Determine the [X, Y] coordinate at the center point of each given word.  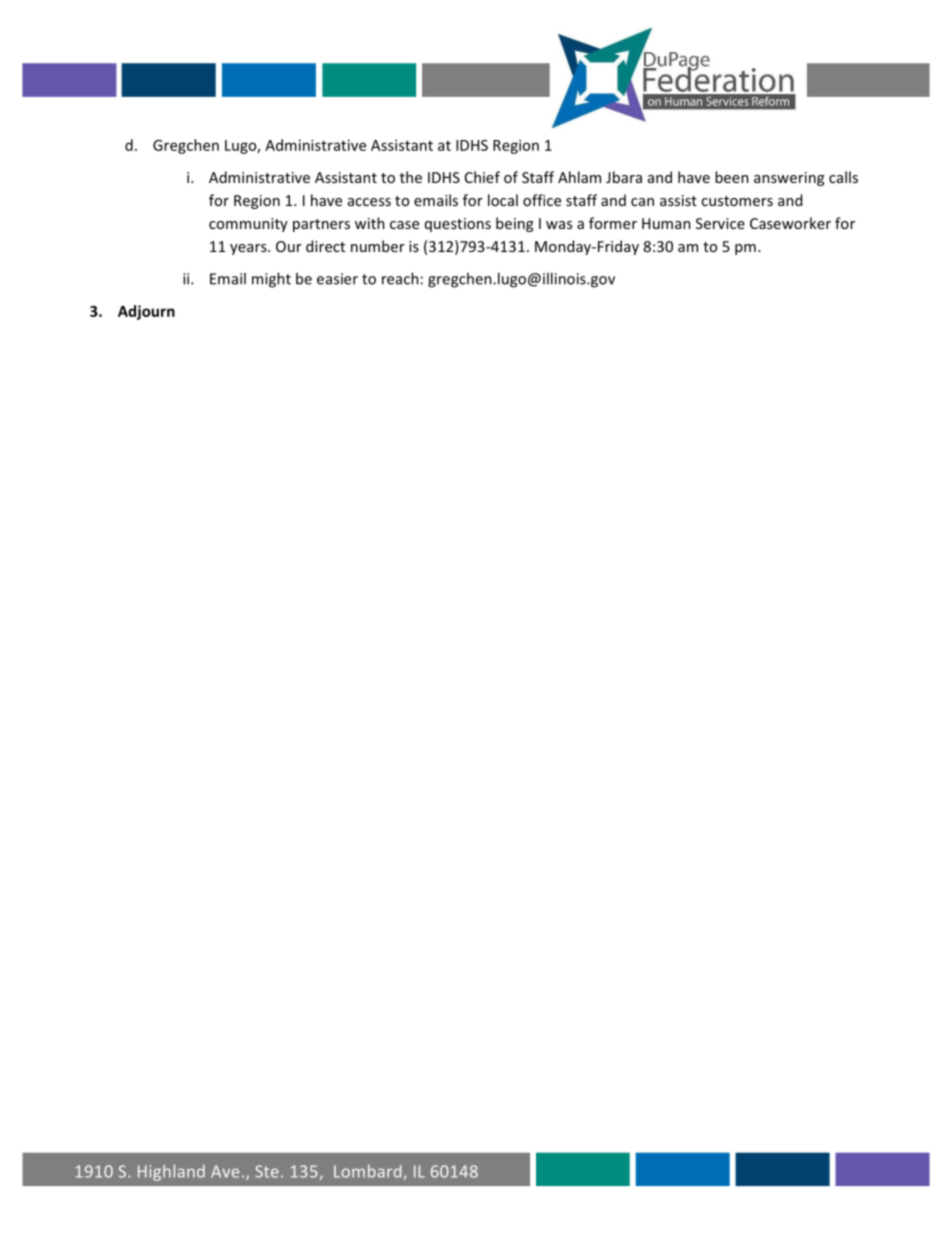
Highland [171, 1172]
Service [720, 223]
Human [666, 223]
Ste [267, 1171]
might [271, 280]
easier [337, 279]
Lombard [369, 1172]
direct [325, 246]
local [503, 200]
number [378, 246]
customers [737, 201]
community [248, 225]
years [249, 249]
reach [400, 278]
